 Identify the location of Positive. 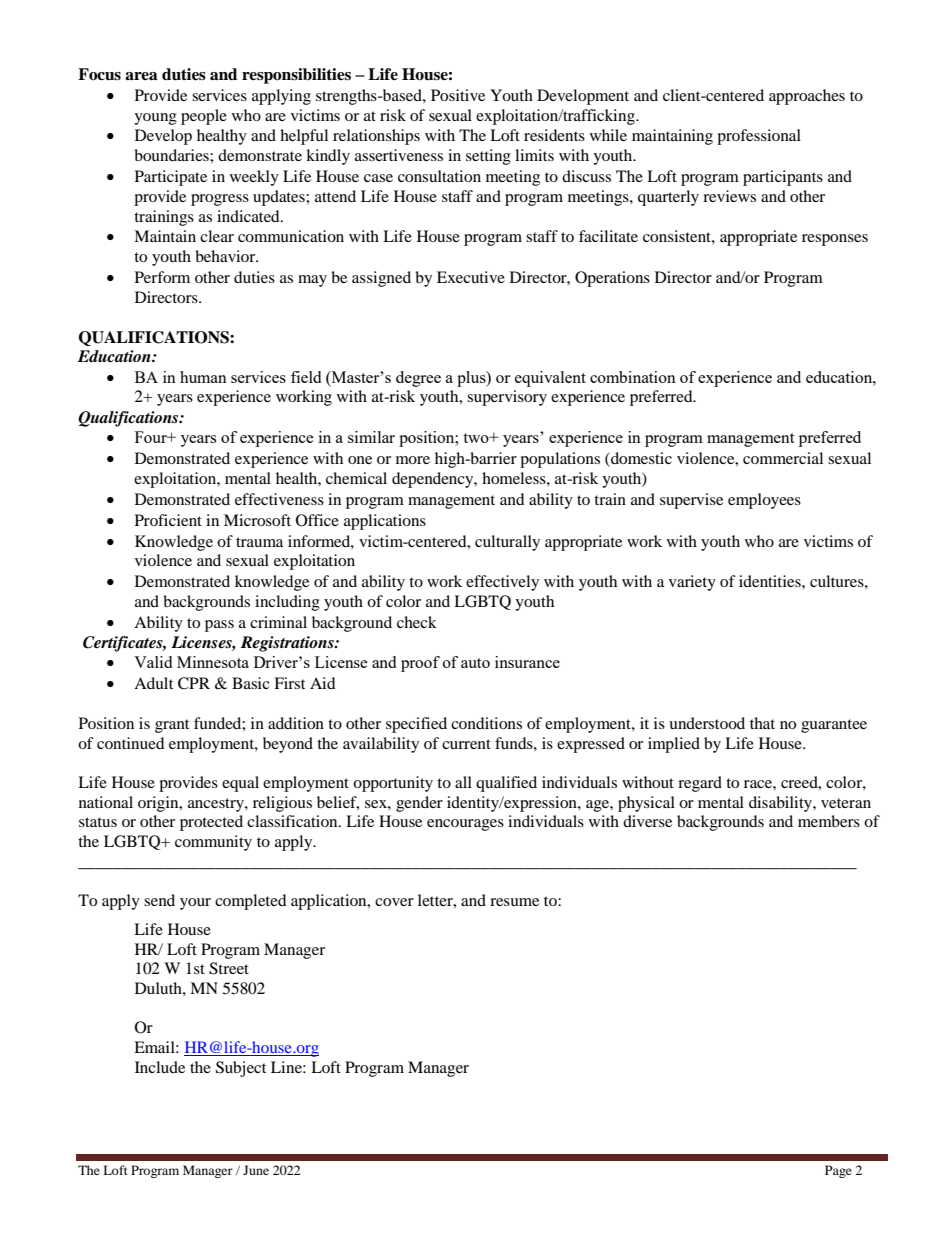
(458, 95).
